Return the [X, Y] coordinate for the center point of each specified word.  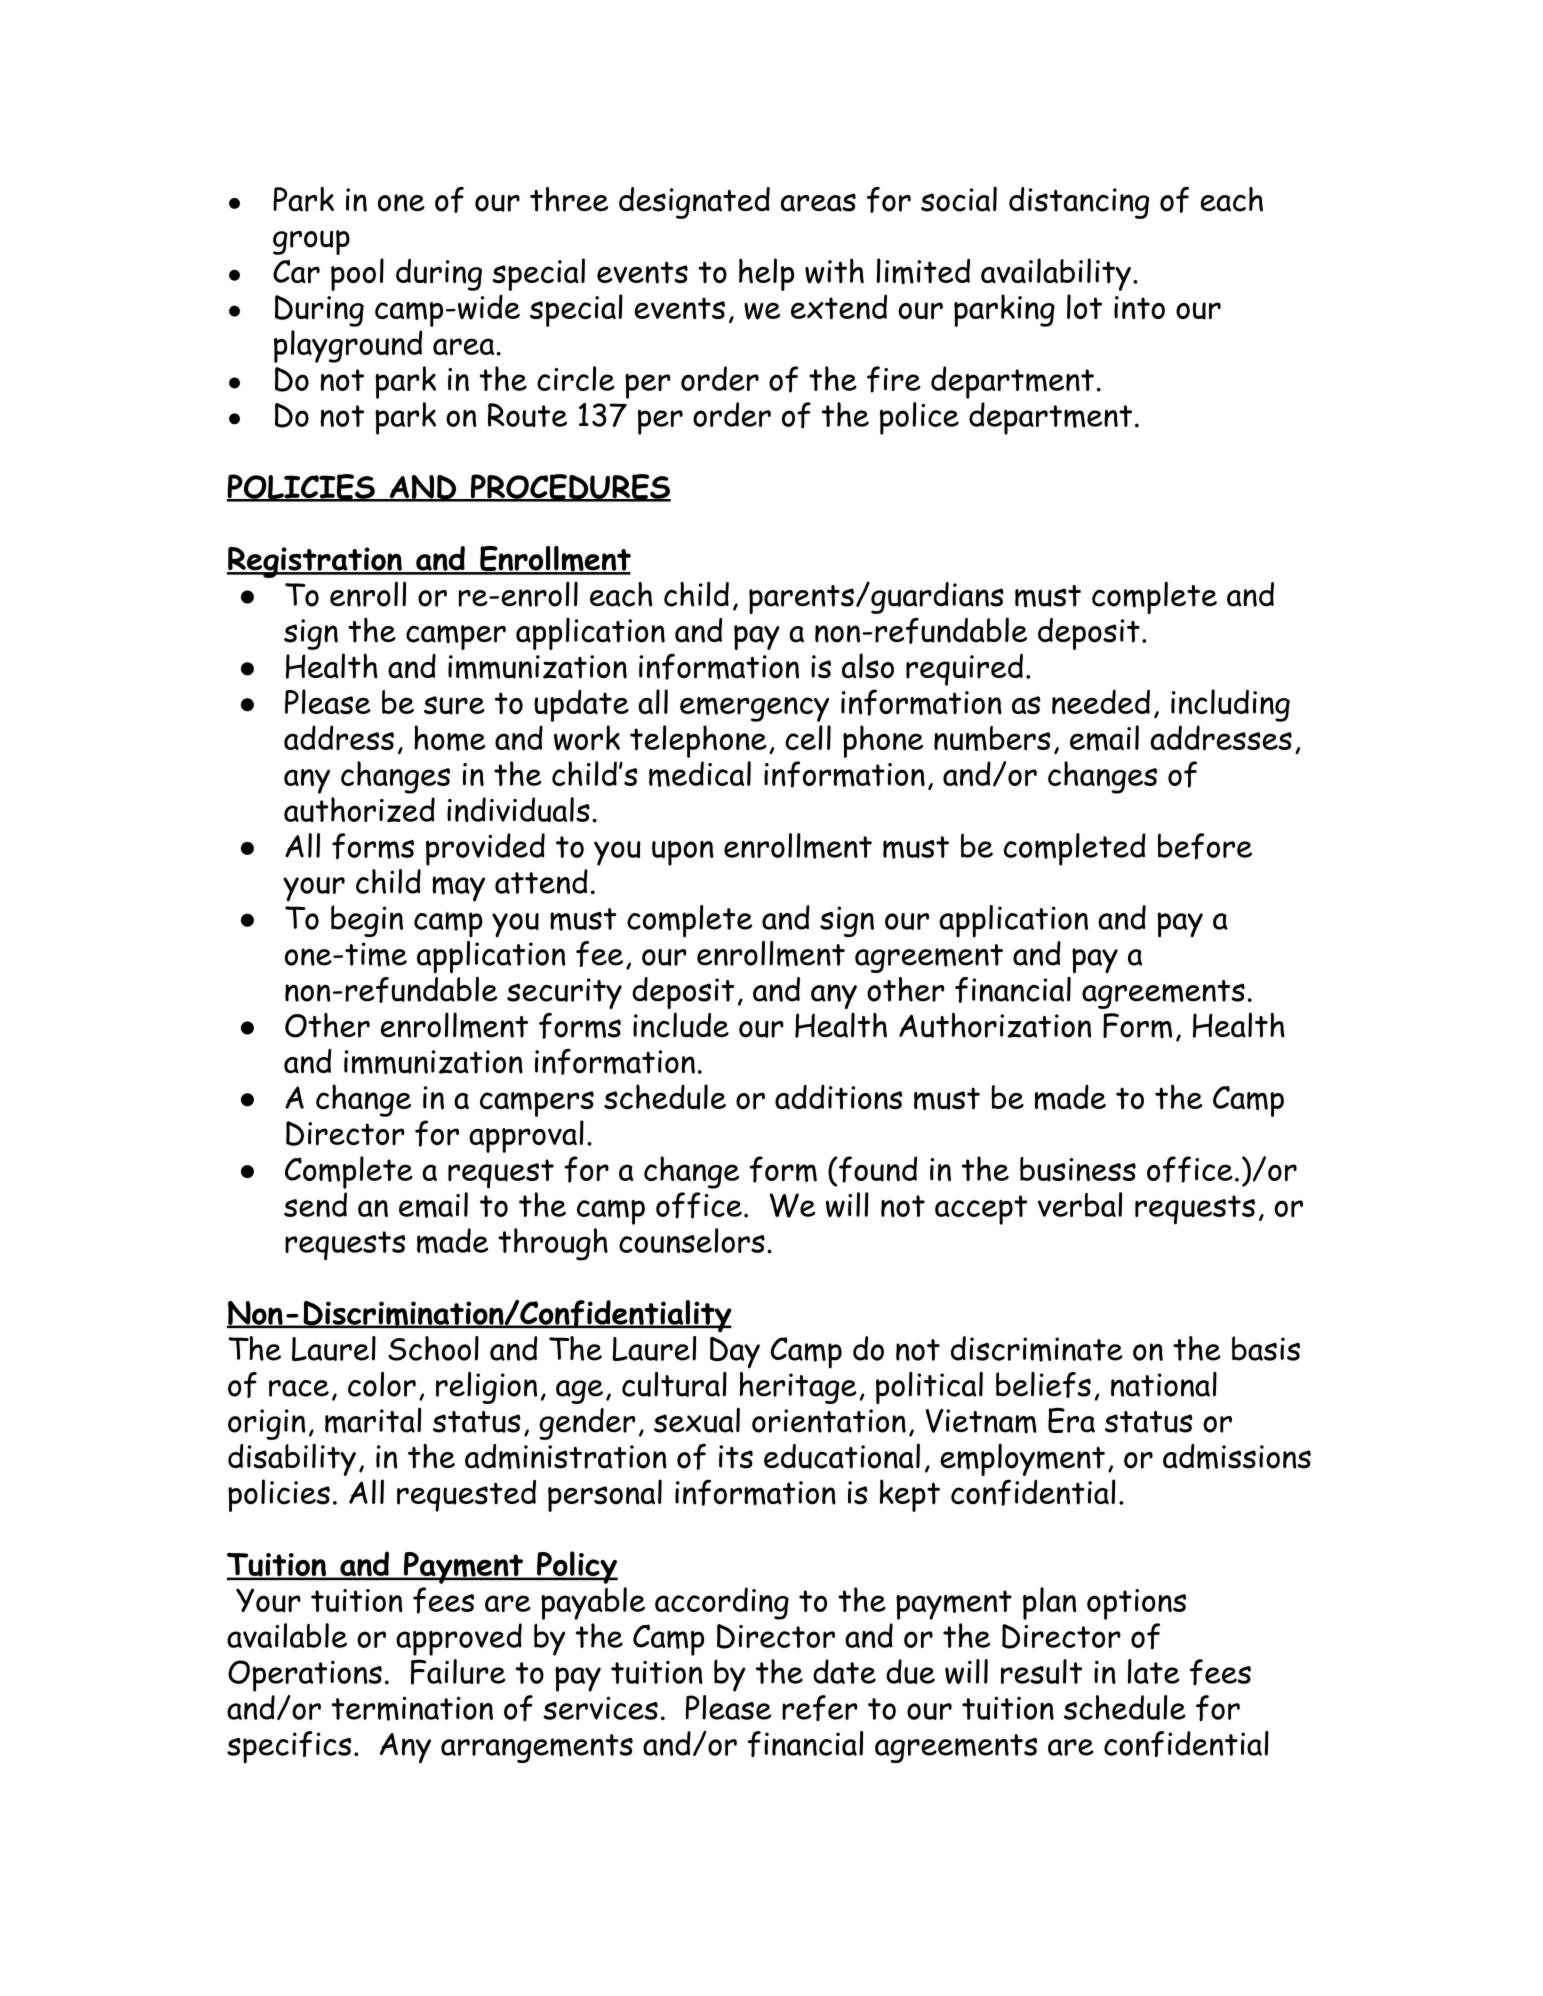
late [1154, 1671]
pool [357, 274]
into [1139, 308]
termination [412, 1708]
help [766, 274]
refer [820, 1708]
